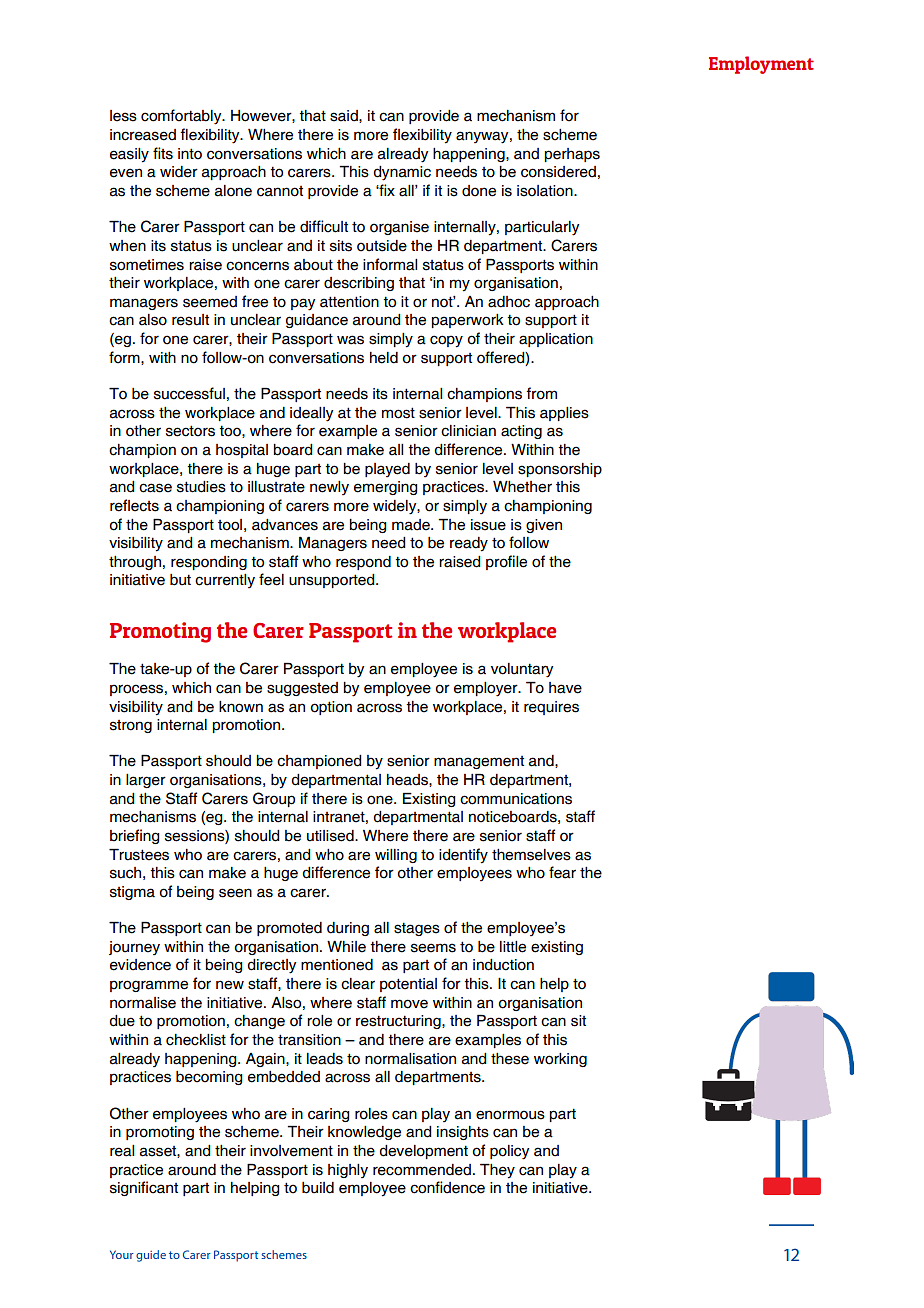 The height and width of the page is (1308, 924). Describe the element at coordinates (235, 893) in the page. I see `seen` at that location.
